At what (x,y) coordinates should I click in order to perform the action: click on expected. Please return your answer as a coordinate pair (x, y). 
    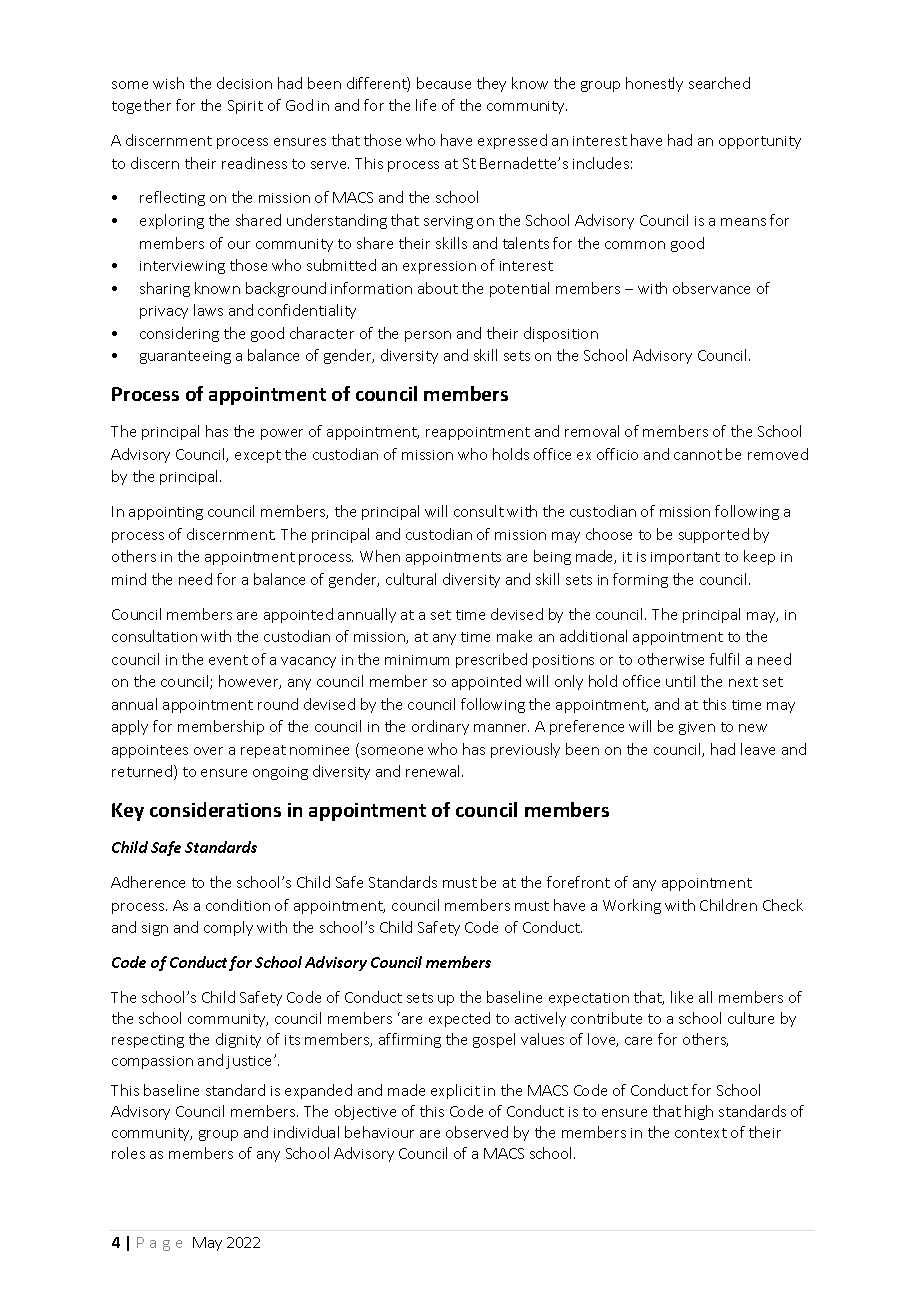
    Looking at the image, I should click on (459, 1019).
